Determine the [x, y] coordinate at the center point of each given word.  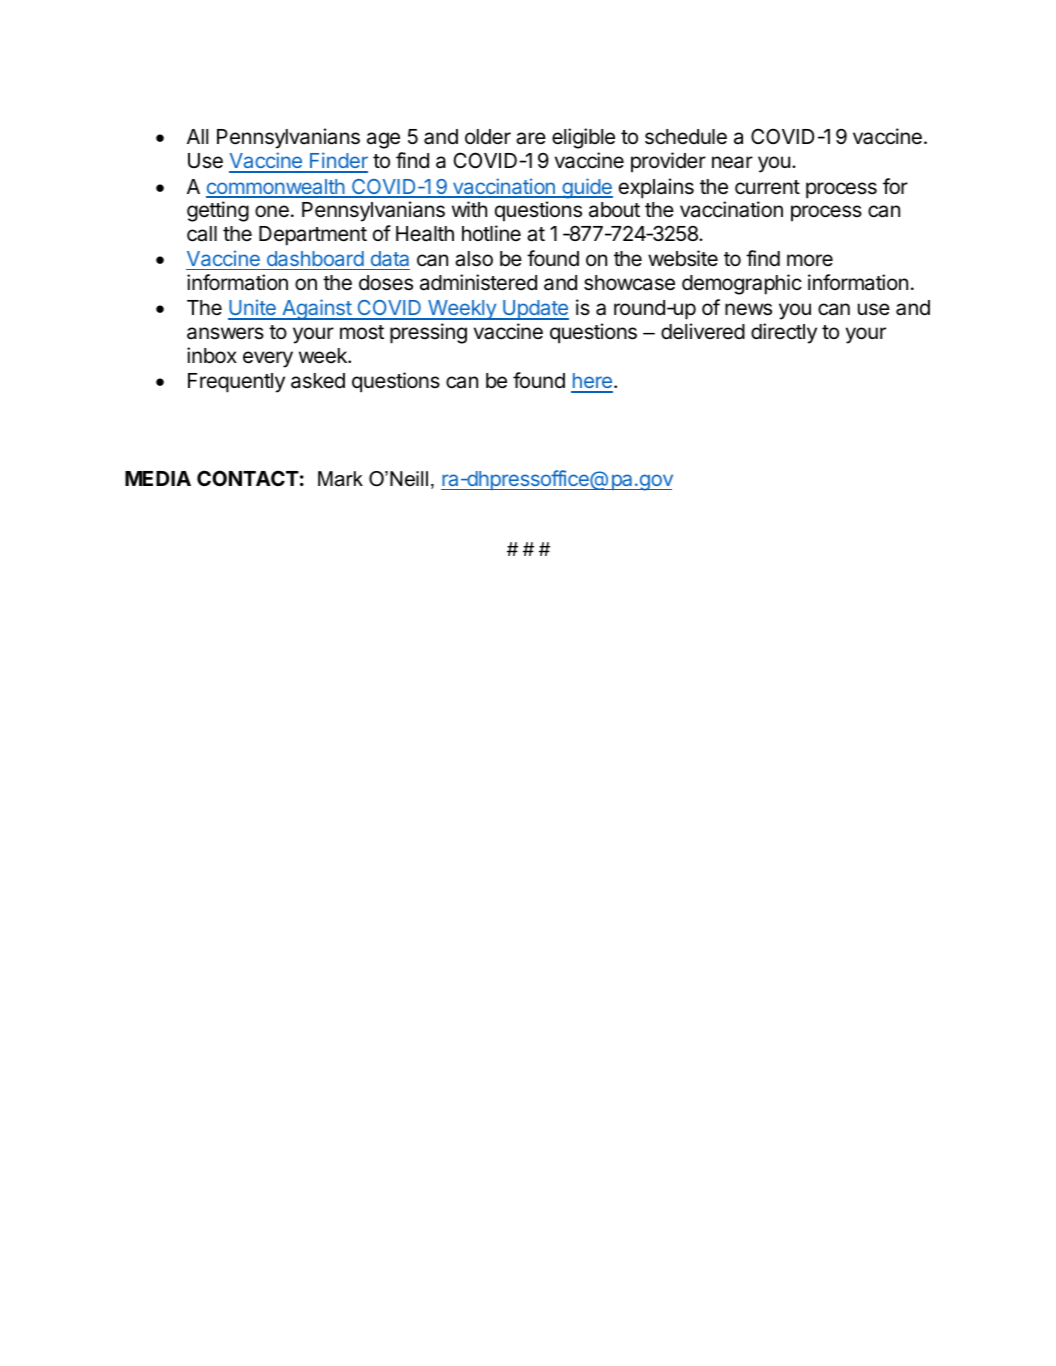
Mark [340, 479]
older [488, 137]
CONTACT [248, 478]
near [732, 162]
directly [784, 333]
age [383, 140]
